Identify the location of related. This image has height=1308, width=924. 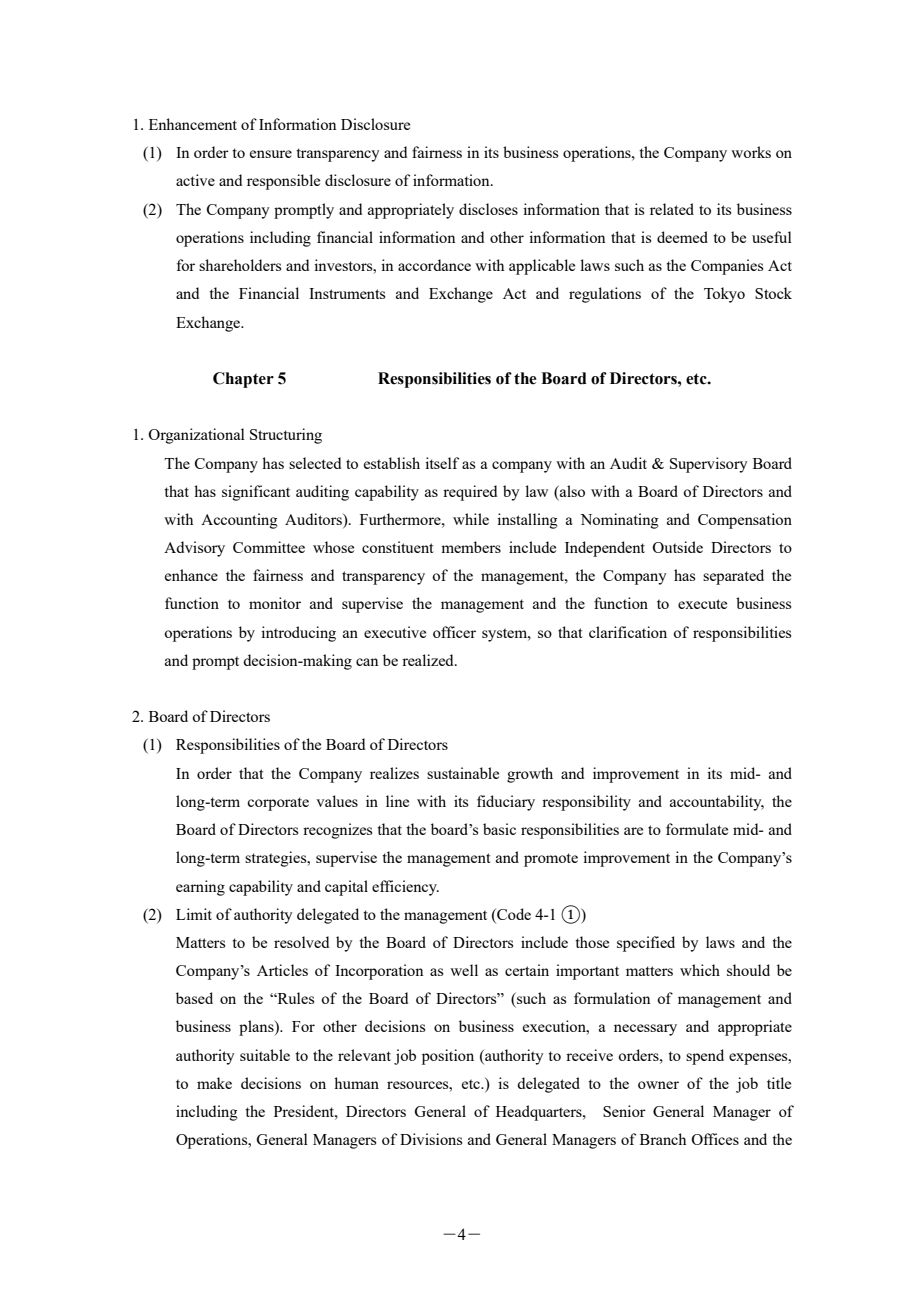
(672, 209).
